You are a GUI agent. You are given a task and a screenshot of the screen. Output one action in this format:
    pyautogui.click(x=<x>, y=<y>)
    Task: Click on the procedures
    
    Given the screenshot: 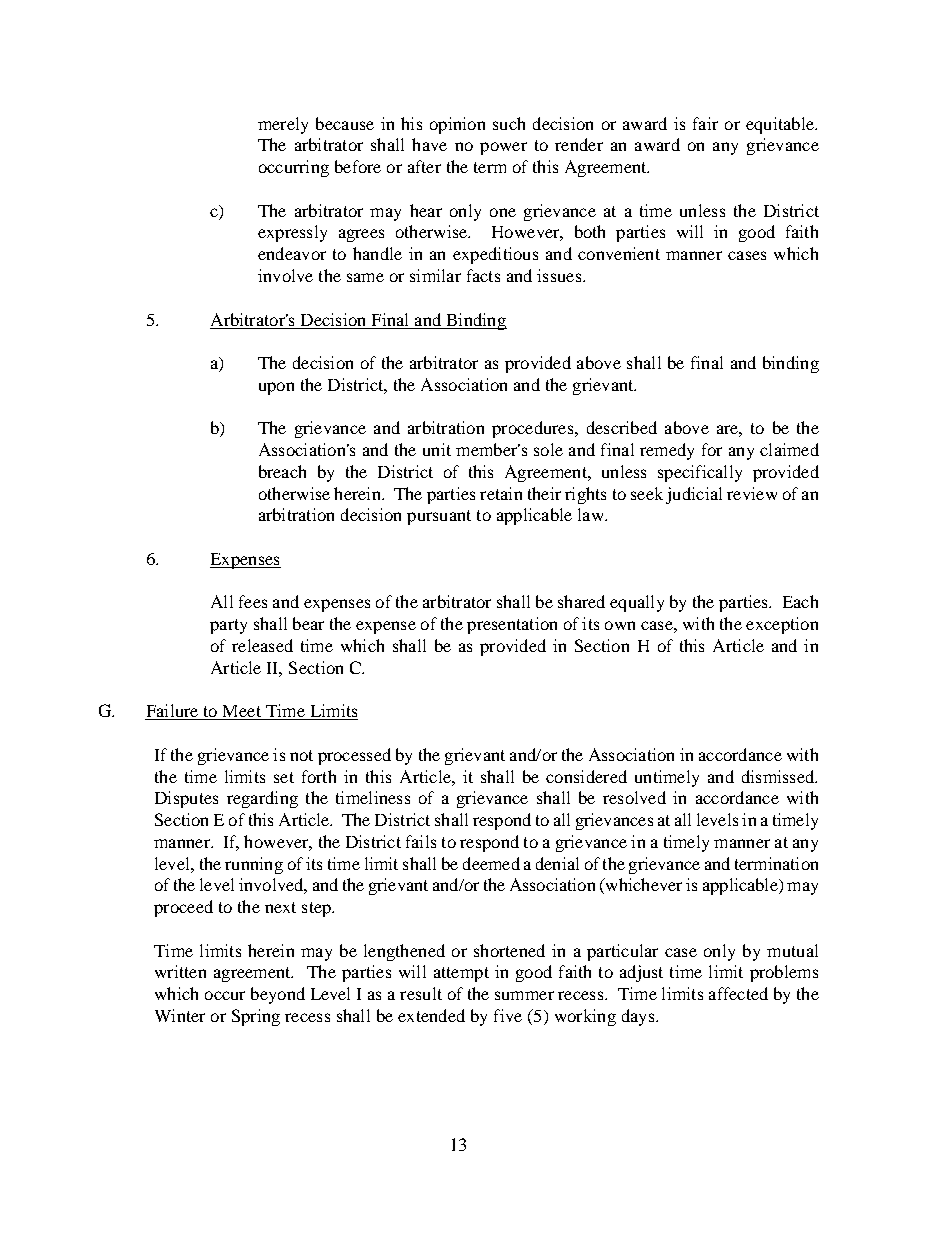 What is the action you would take?
    pyautogui.click(x=534, y=429)
